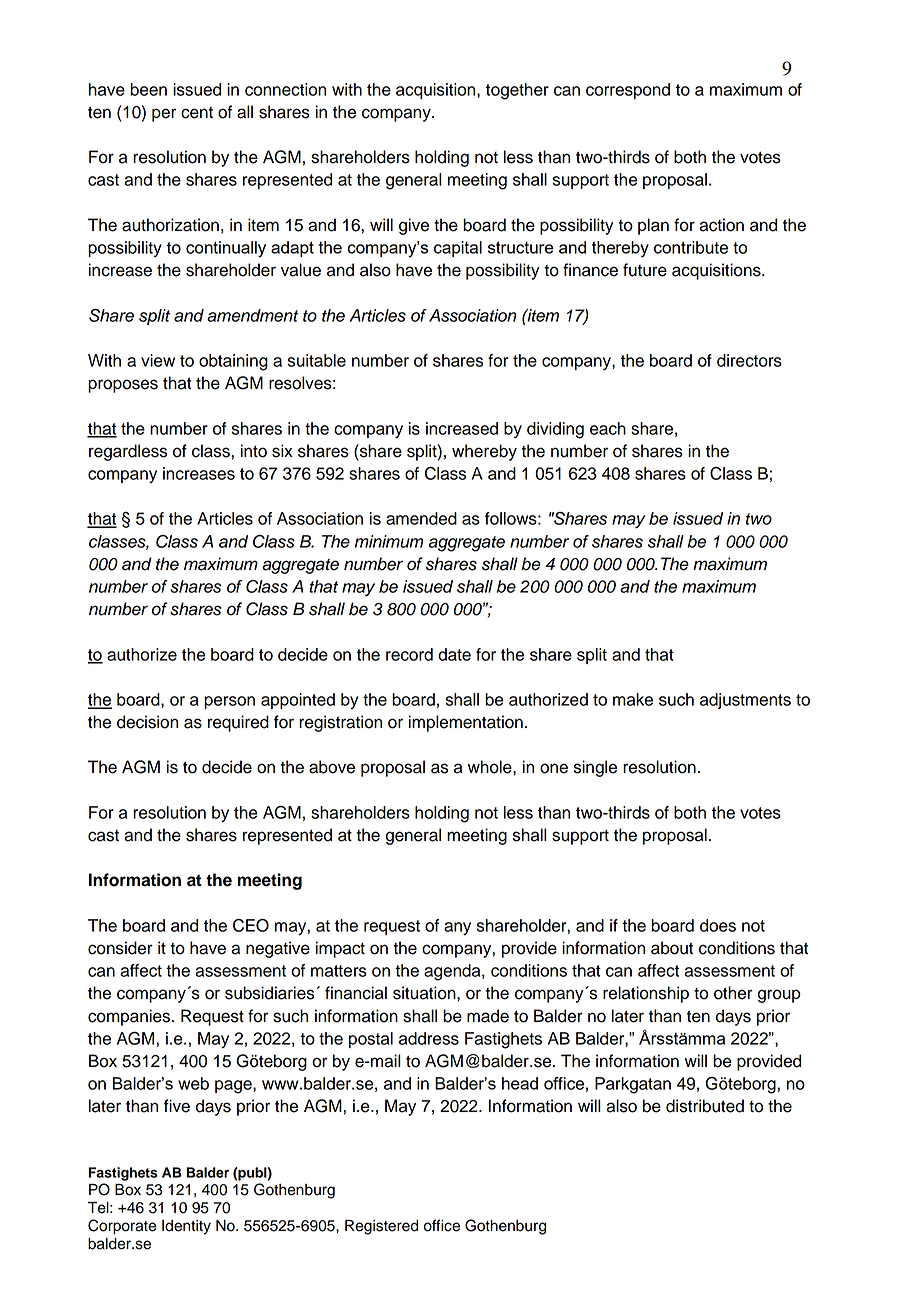 This screenshot has width=924, height=1308. What do you see at coordinates (517, 91) in the screenshot?
I see `together` at bounding box center [517, 91].
